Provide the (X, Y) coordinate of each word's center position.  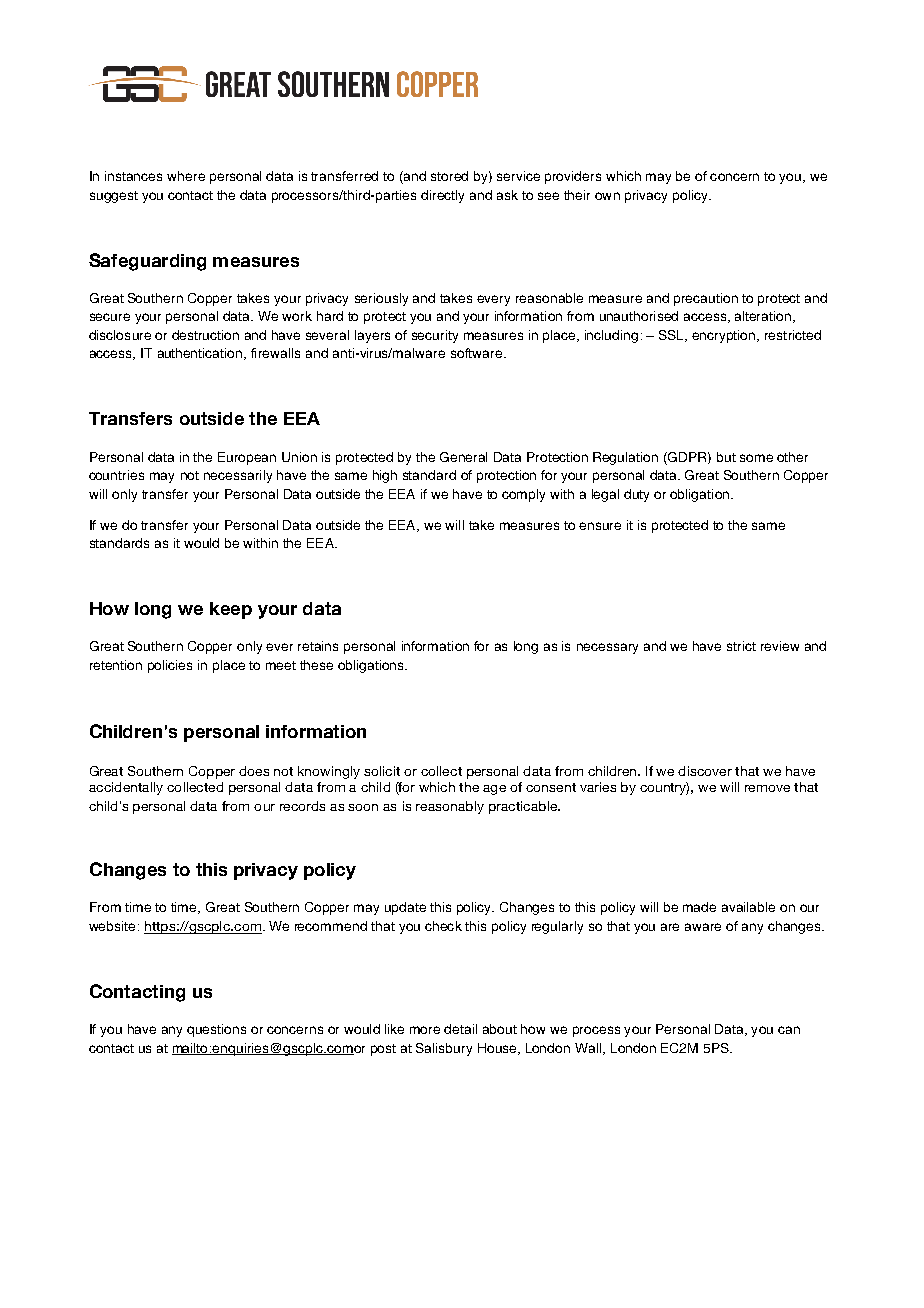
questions (216, 1030)
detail (460, 1029)
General (463, 457)
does (254, 771)
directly (442, 196)
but (726, 457)
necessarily (238, 476)
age (494, 790)
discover (705, 771)
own (607, 196)
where (186, 176)
